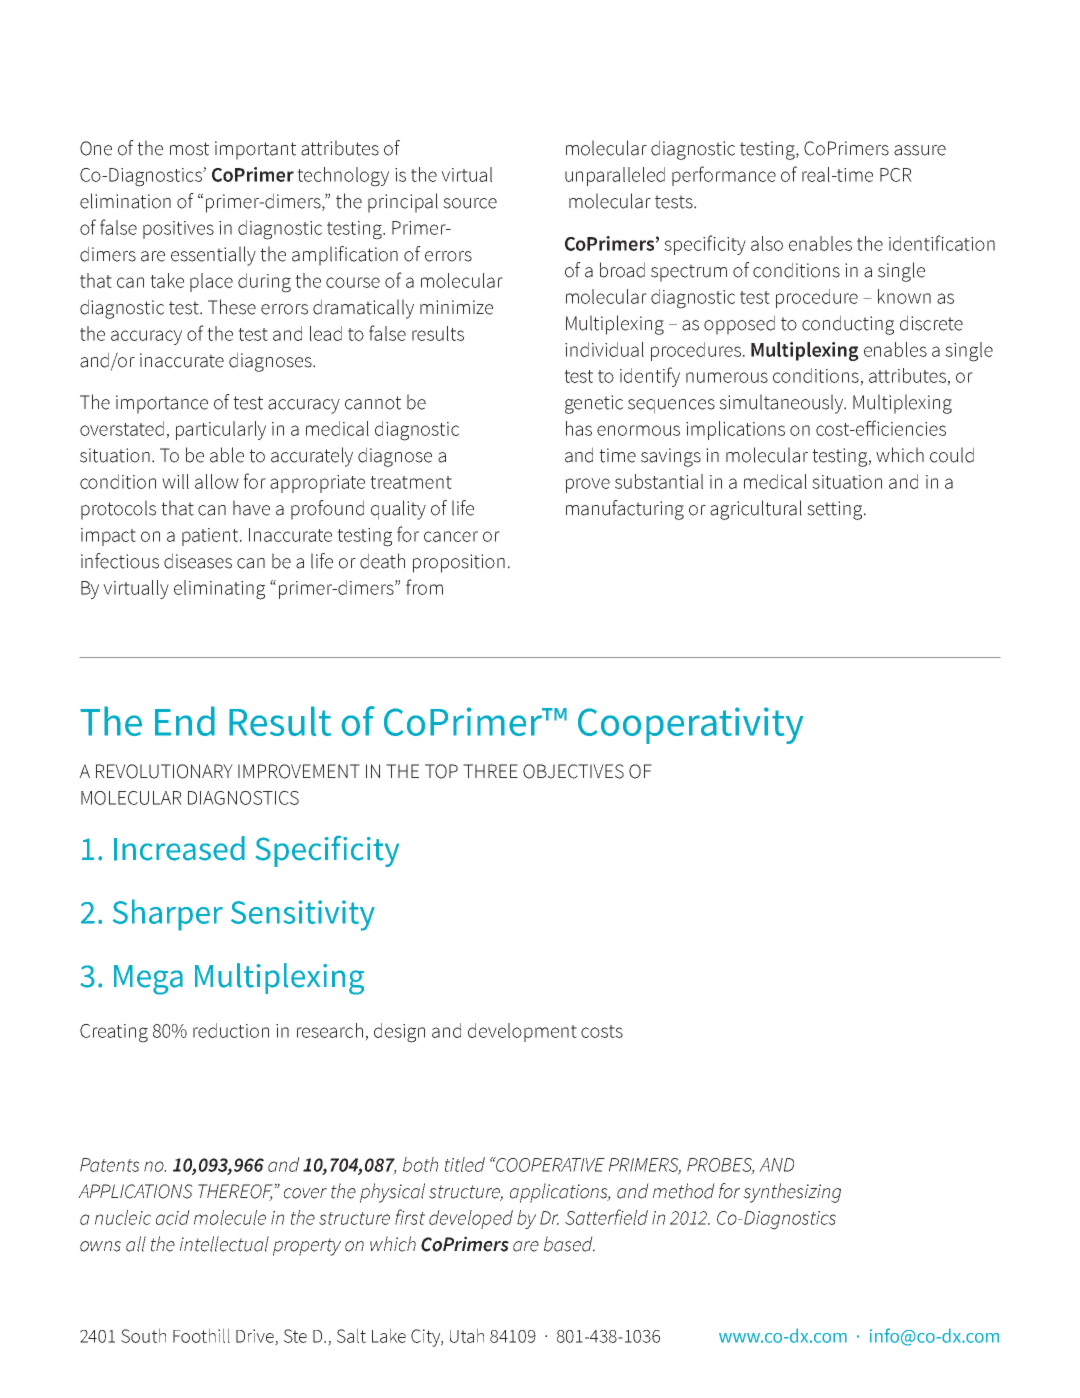  Describe the element at coordinates (467, 1335) in the screenshot. I see `Utah` at that location.
